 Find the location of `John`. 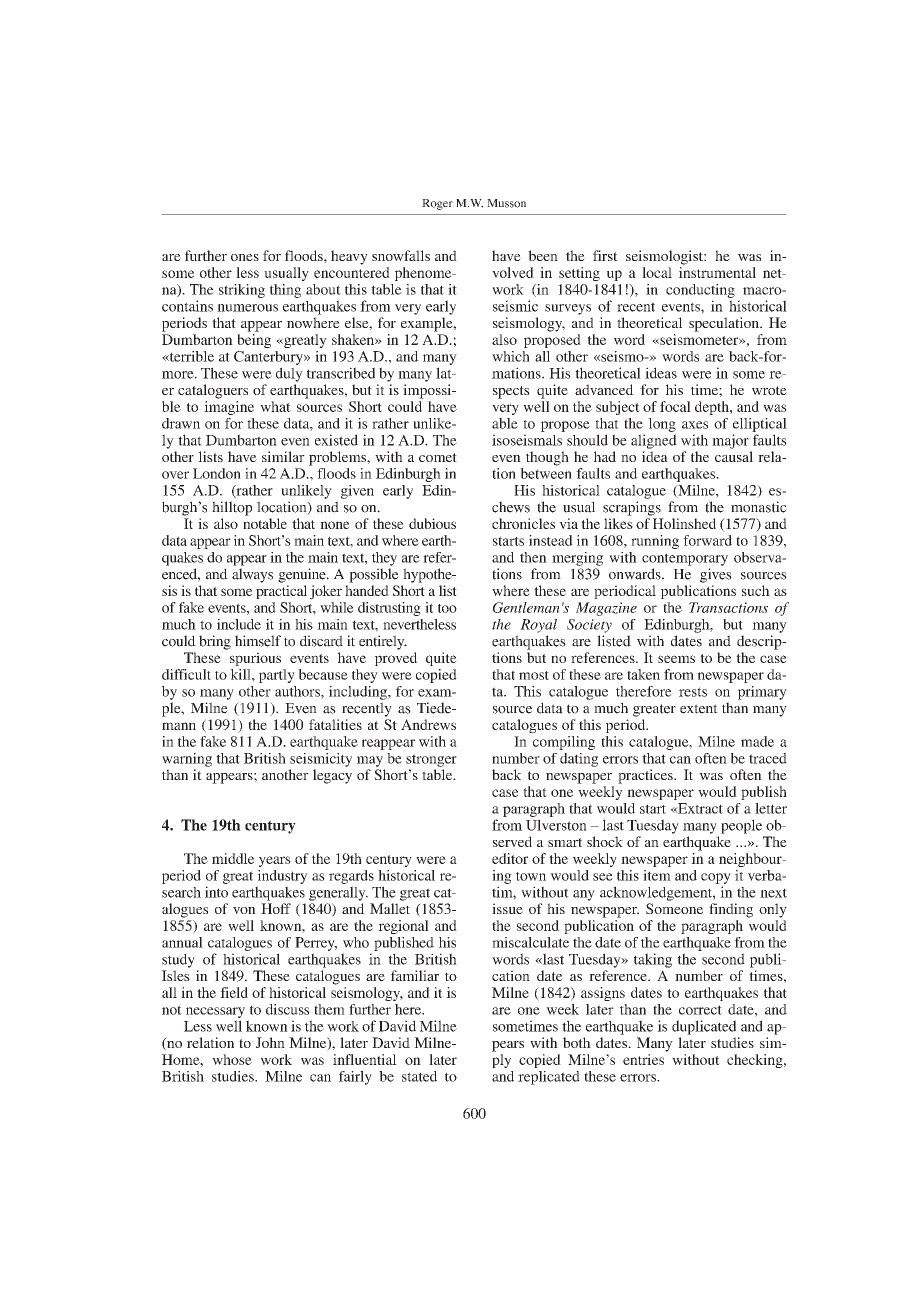

John is located at coordinates (270, 1042).
